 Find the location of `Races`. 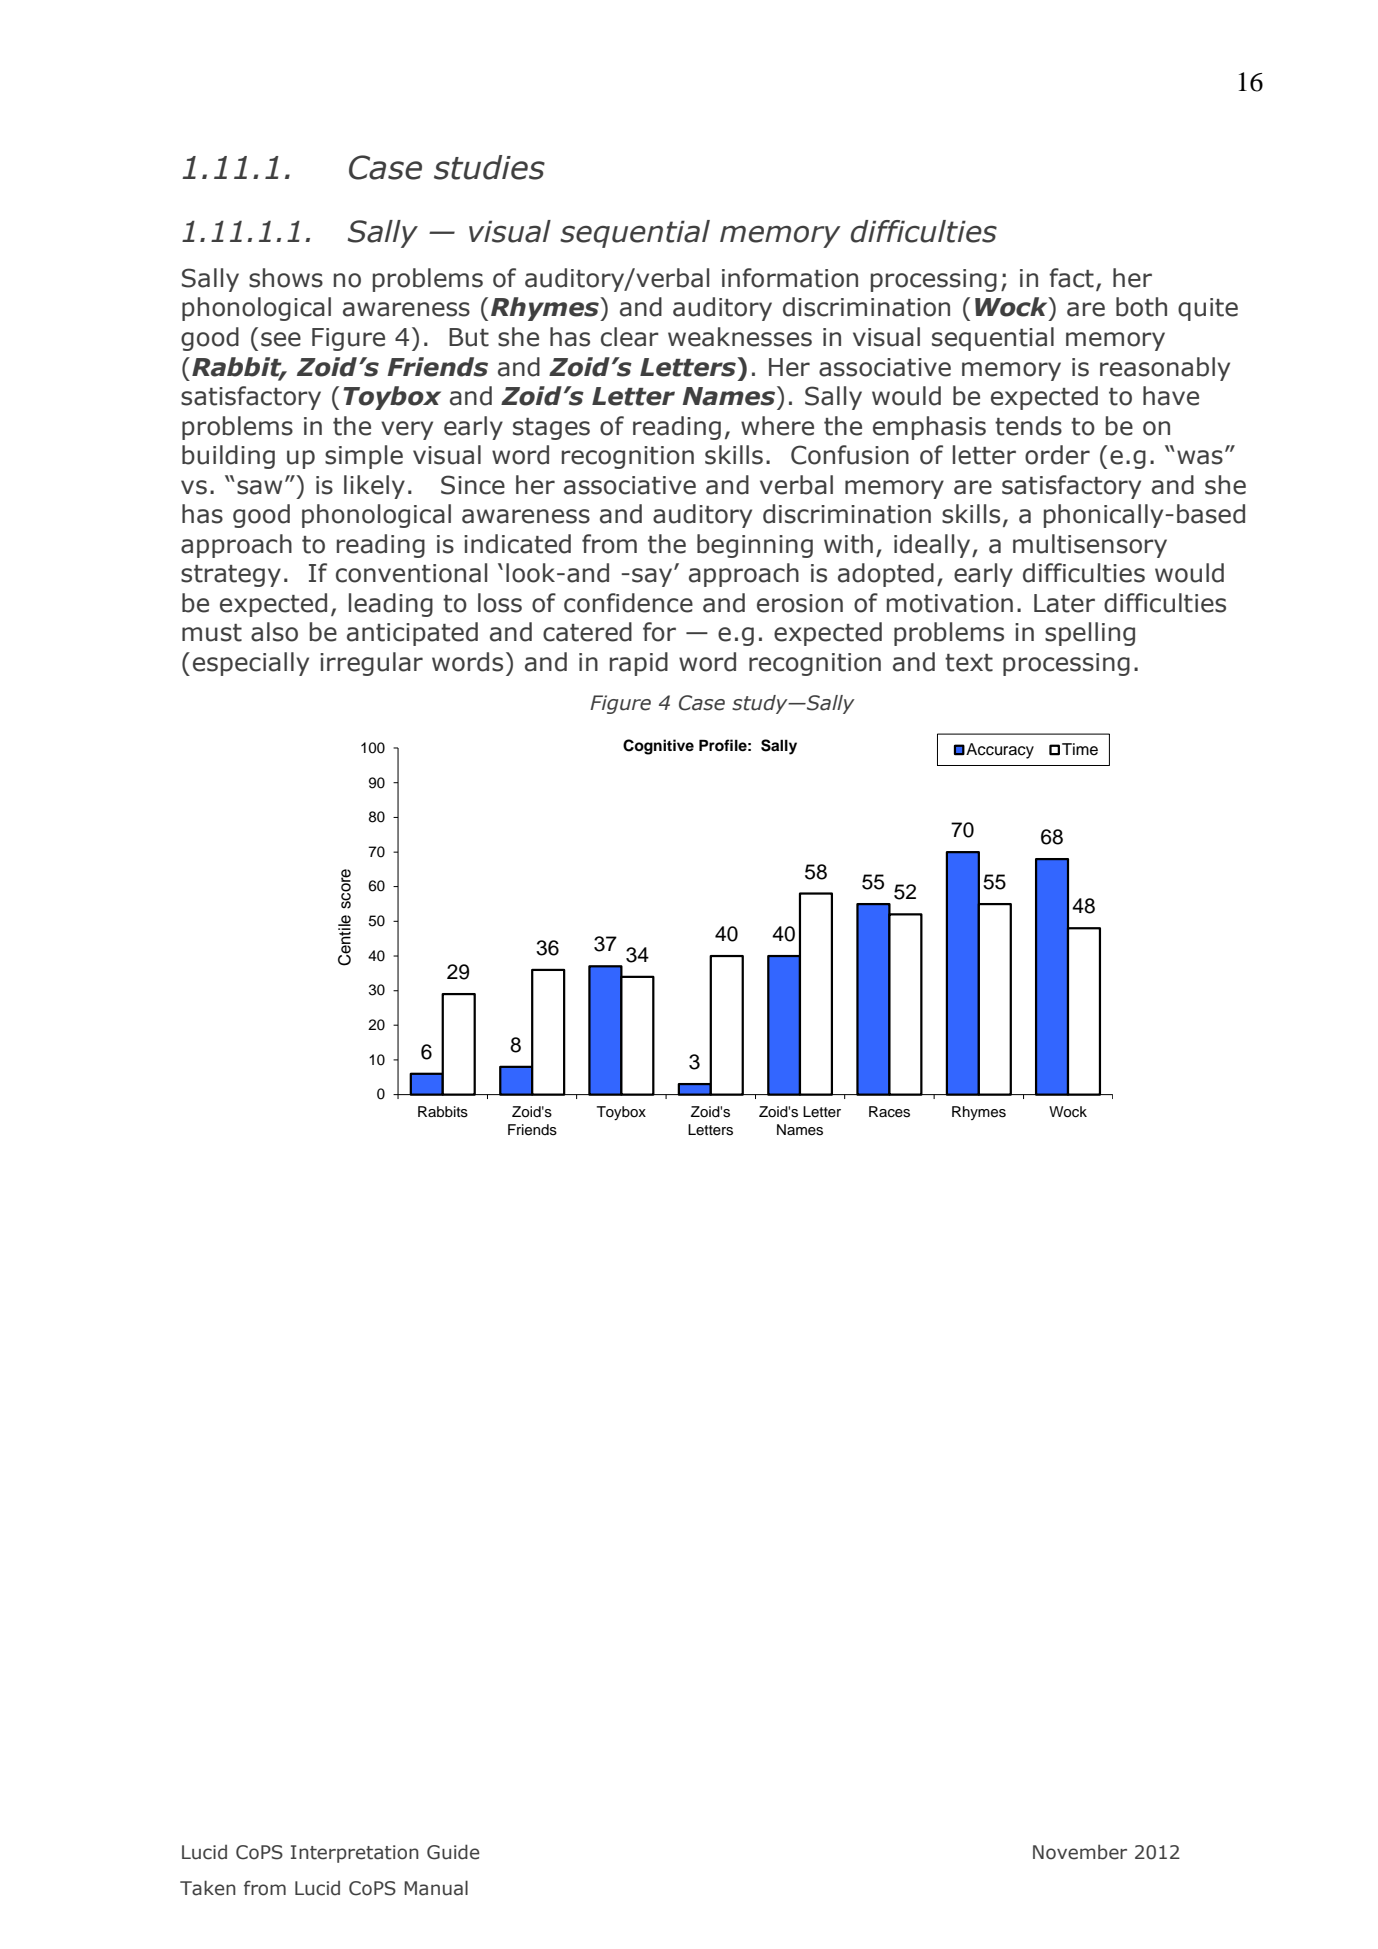

Races is located at coordinates (889, 1112).
